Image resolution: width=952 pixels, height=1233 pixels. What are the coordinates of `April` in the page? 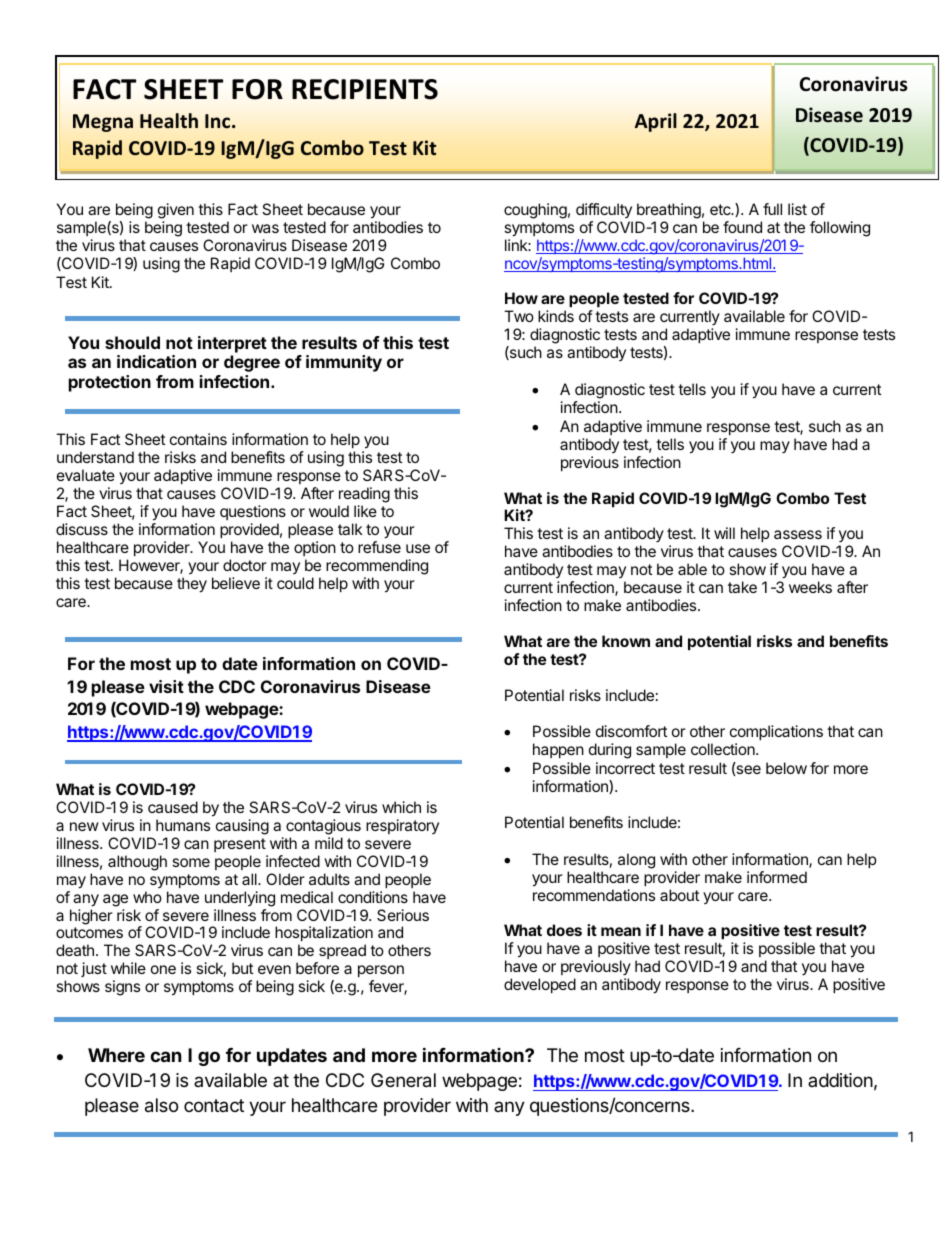 It's located at (656, 122).
